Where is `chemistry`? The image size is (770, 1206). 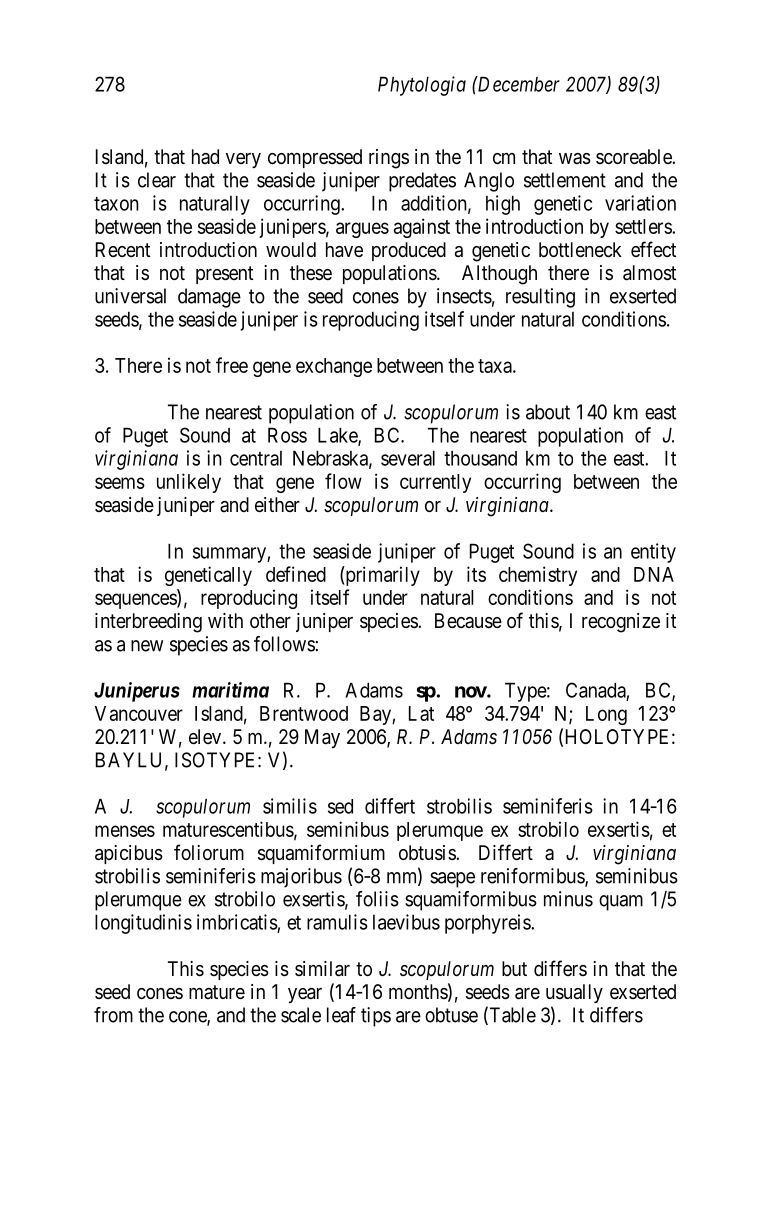
chemistry is located at coordinates (538, 576).
